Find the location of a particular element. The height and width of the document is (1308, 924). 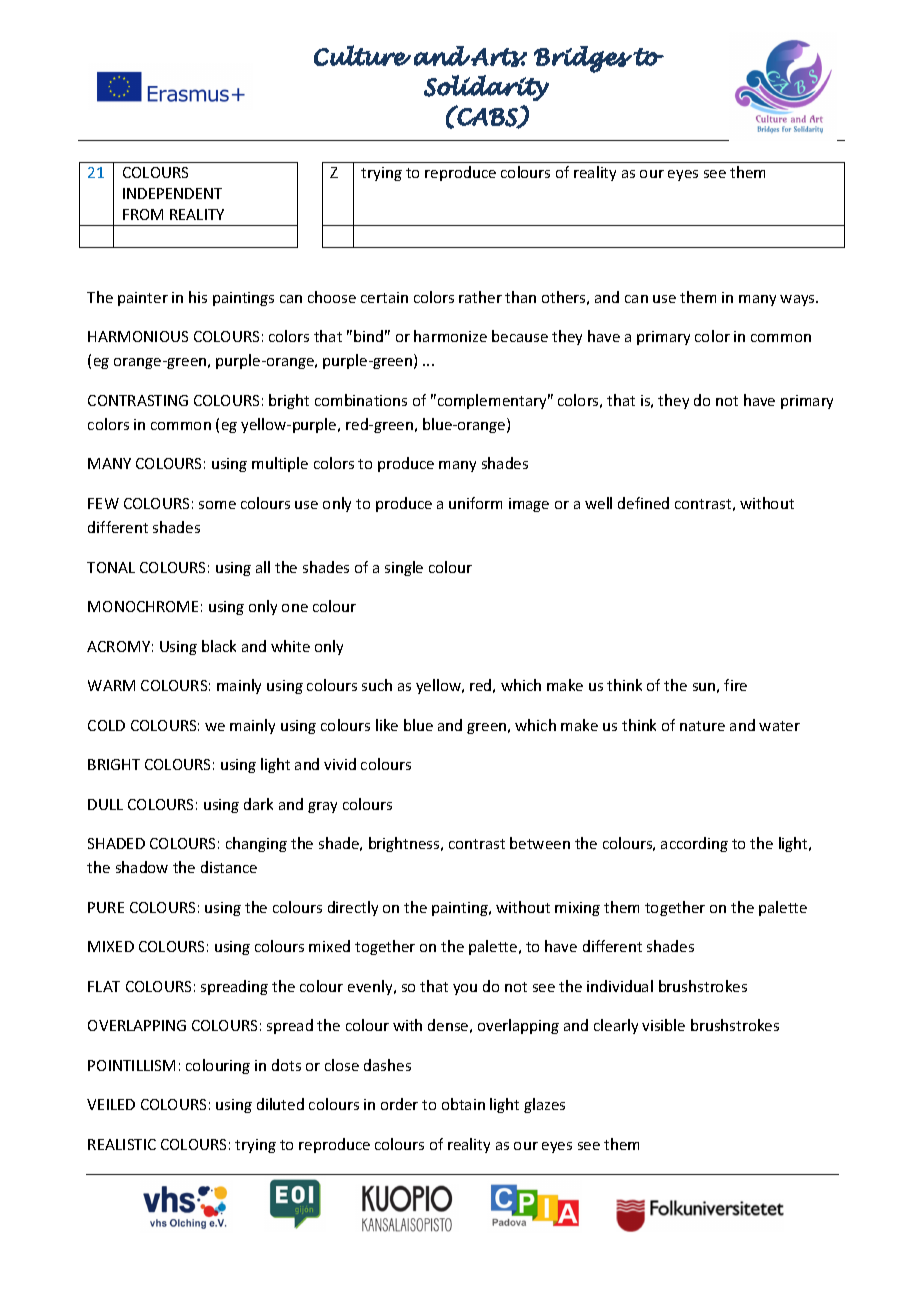

ways is located at coordinates (798, 300).
